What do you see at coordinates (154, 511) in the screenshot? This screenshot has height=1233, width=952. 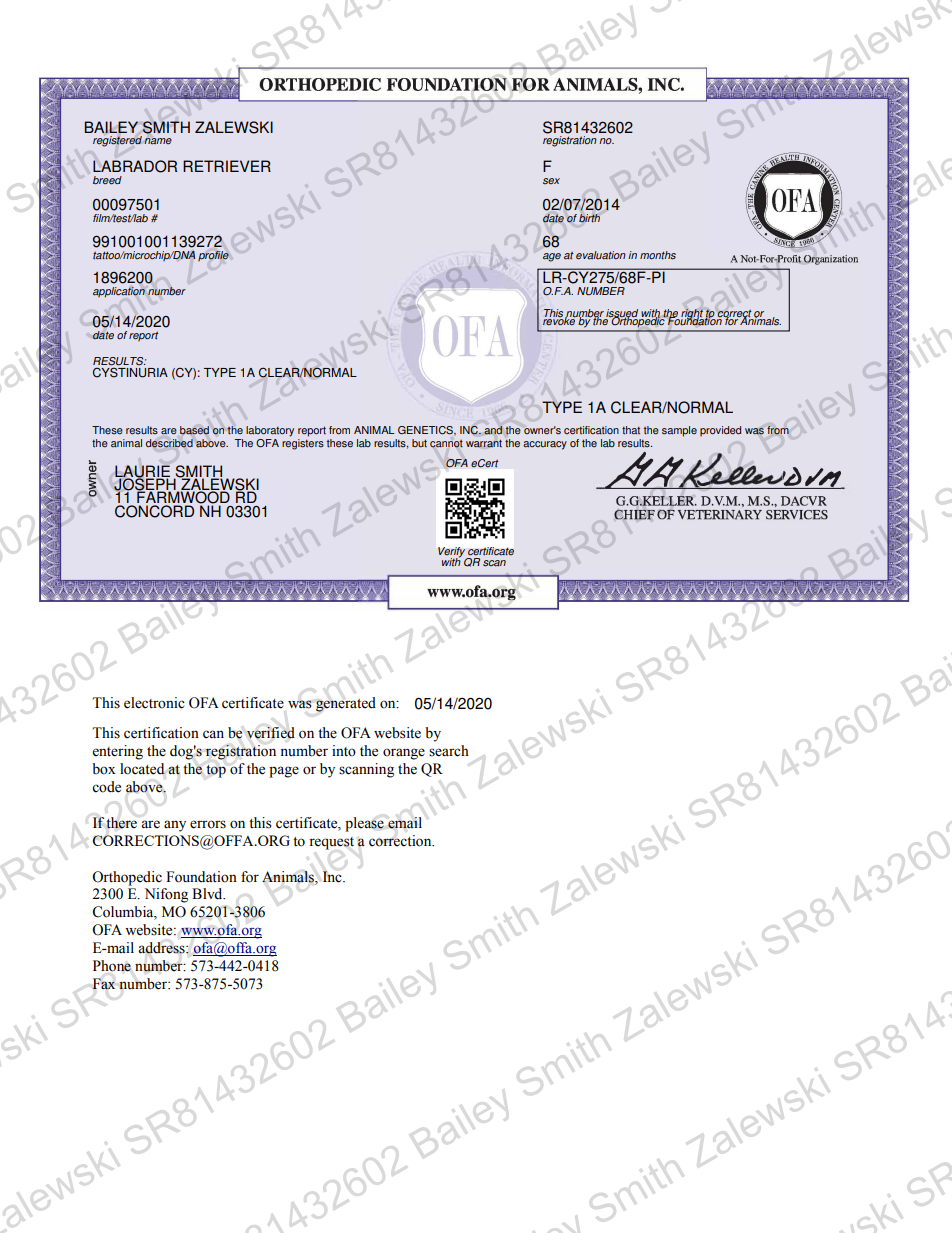 I see `CONCORD` at bounding box center [154, 511].
